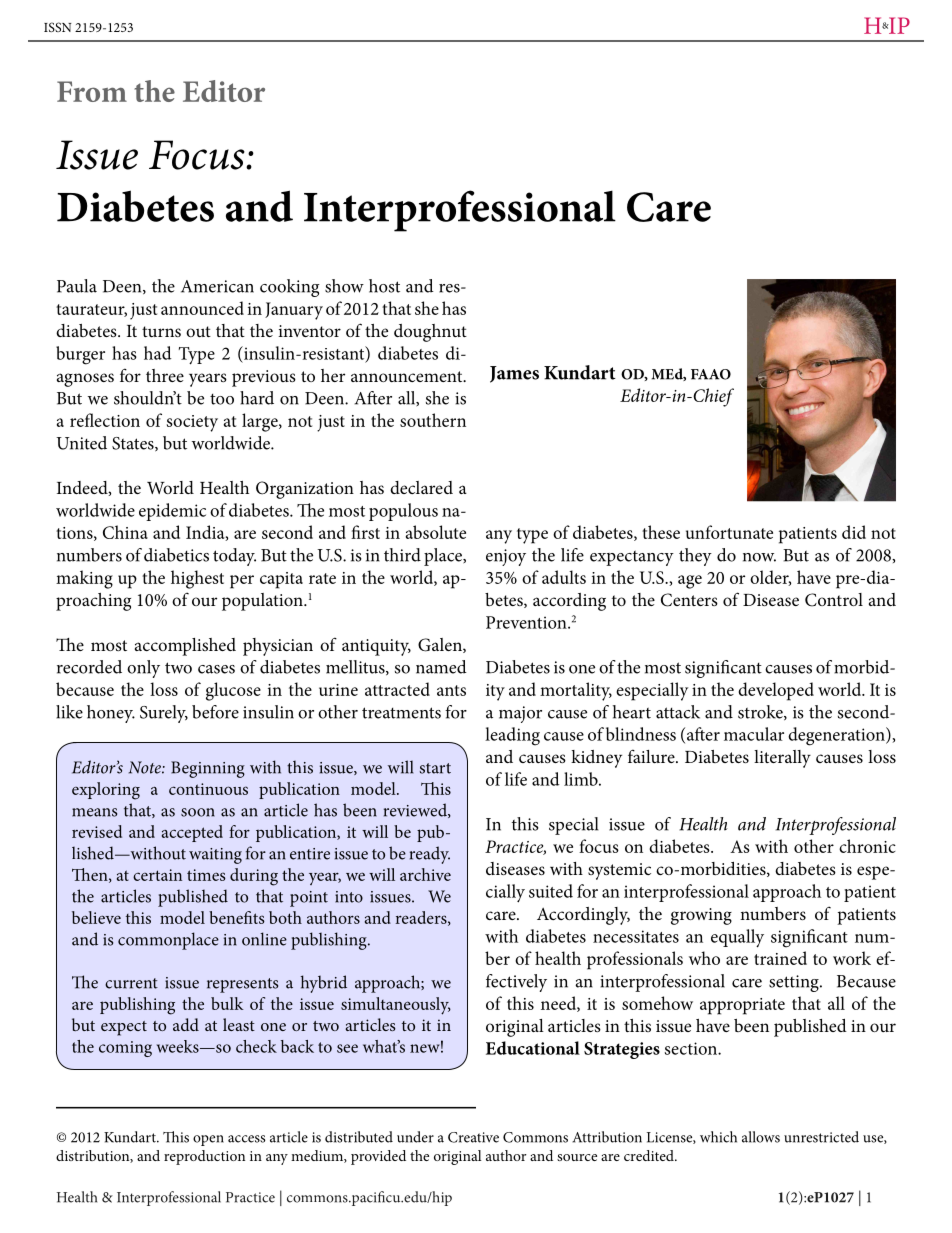 Image resolution: width=952 pixels, height=1233 pixels. What do you see at coordinates (344, 286) in the document?
I see `show` at bounding box center [344, 286].
